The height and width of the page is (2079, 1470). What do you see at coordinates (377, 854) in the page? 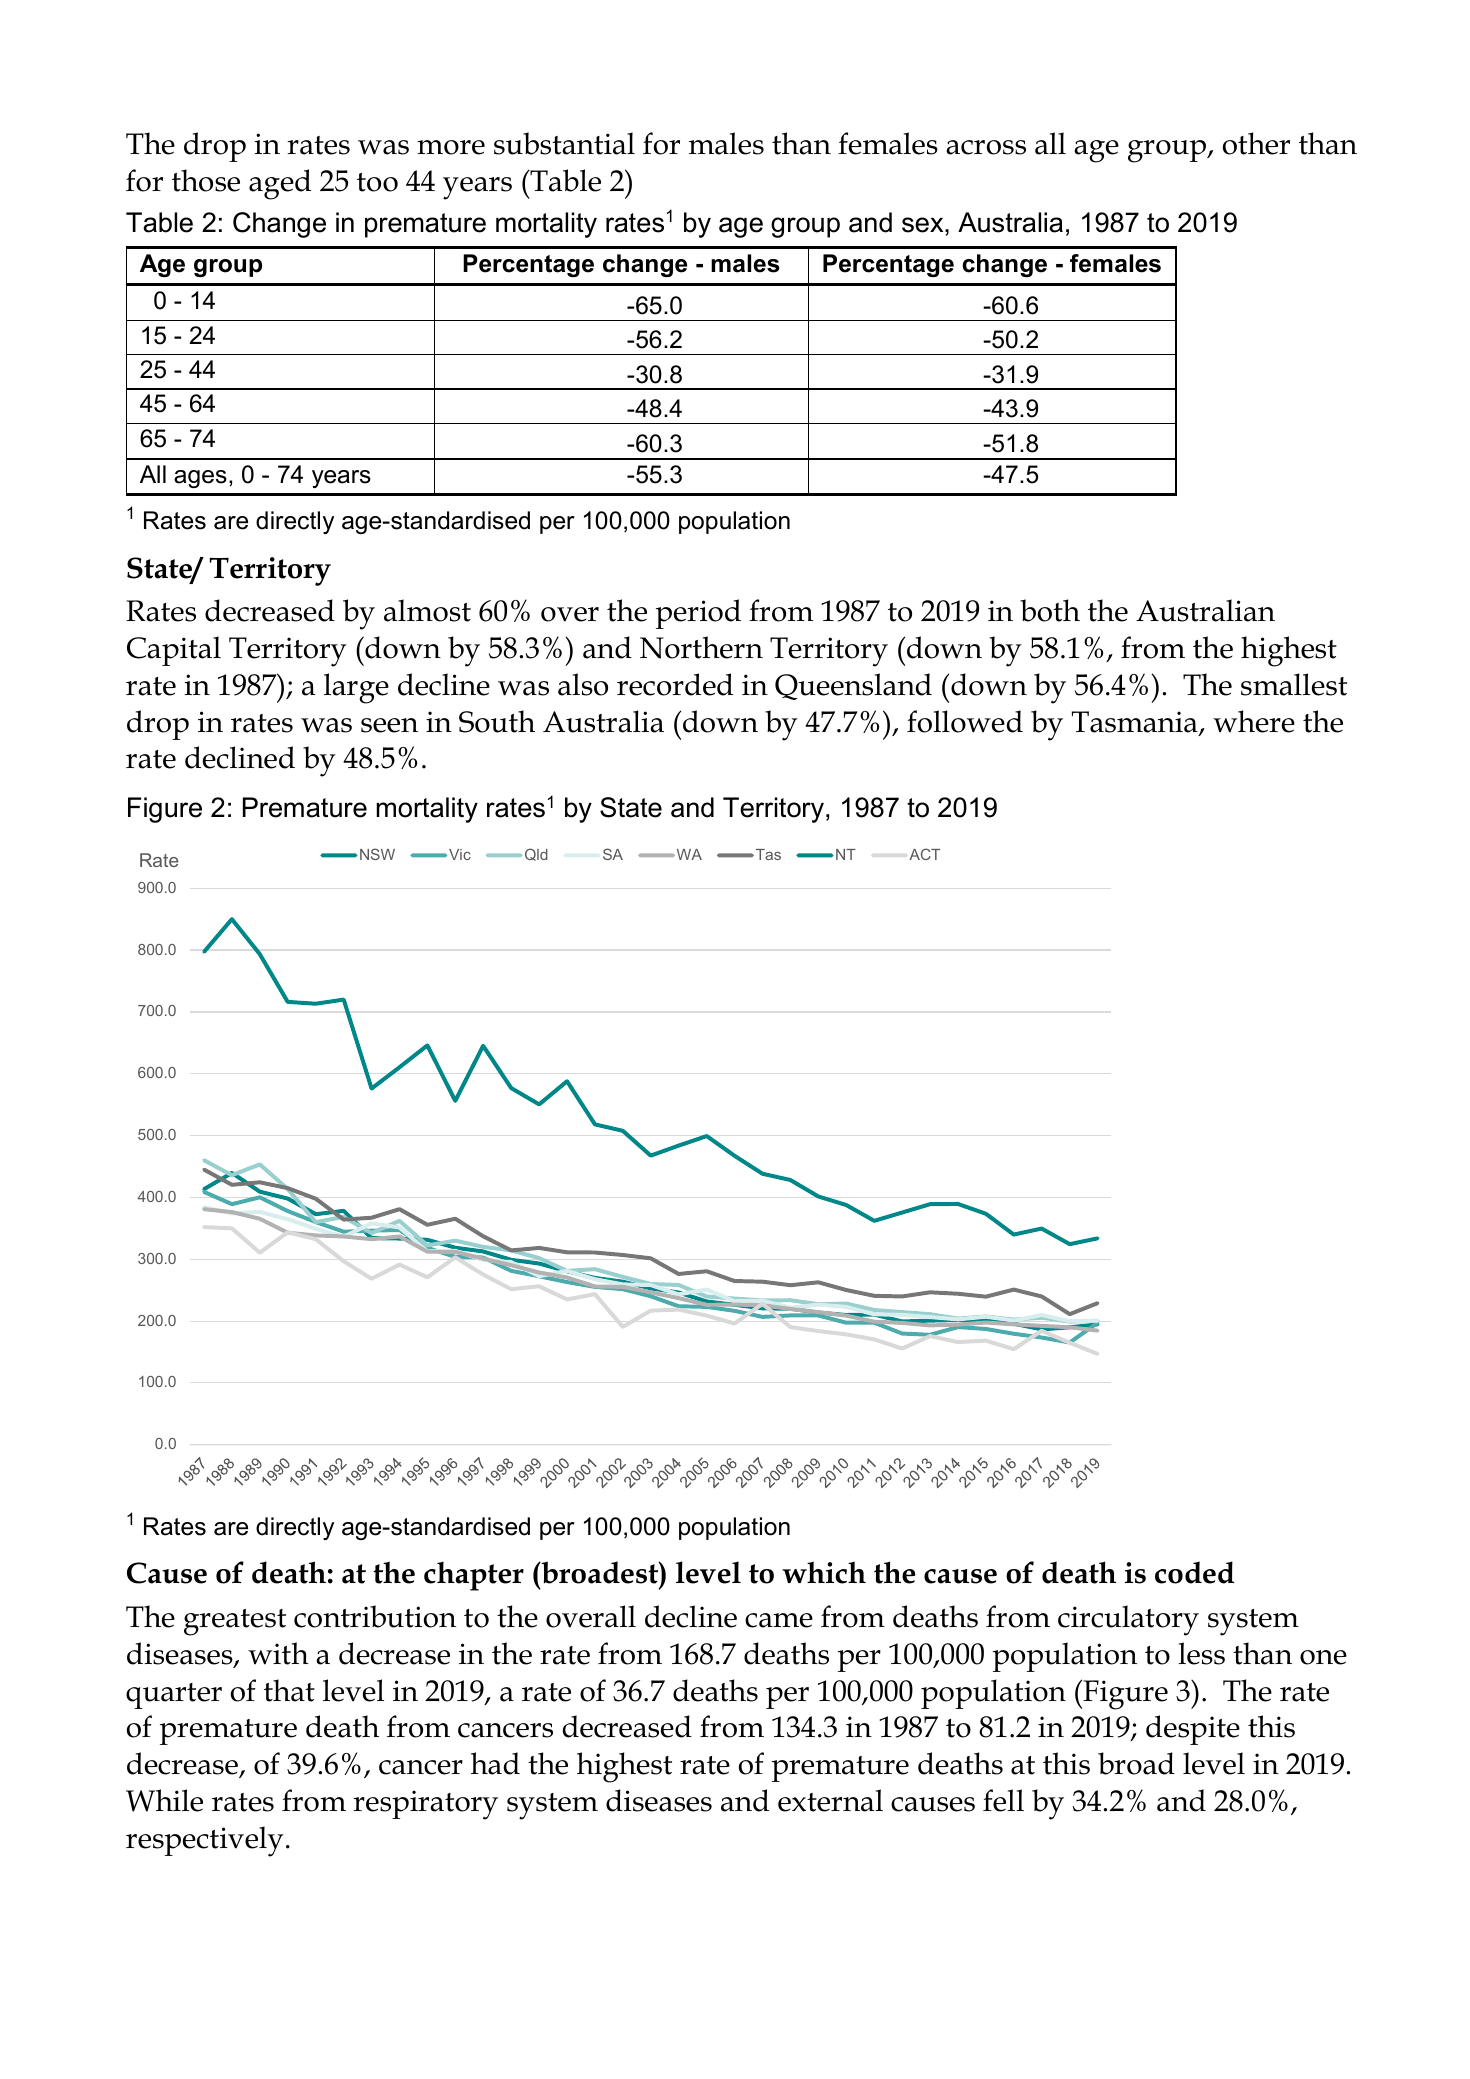
I see `NSW` at bounding box center [377, 854].
